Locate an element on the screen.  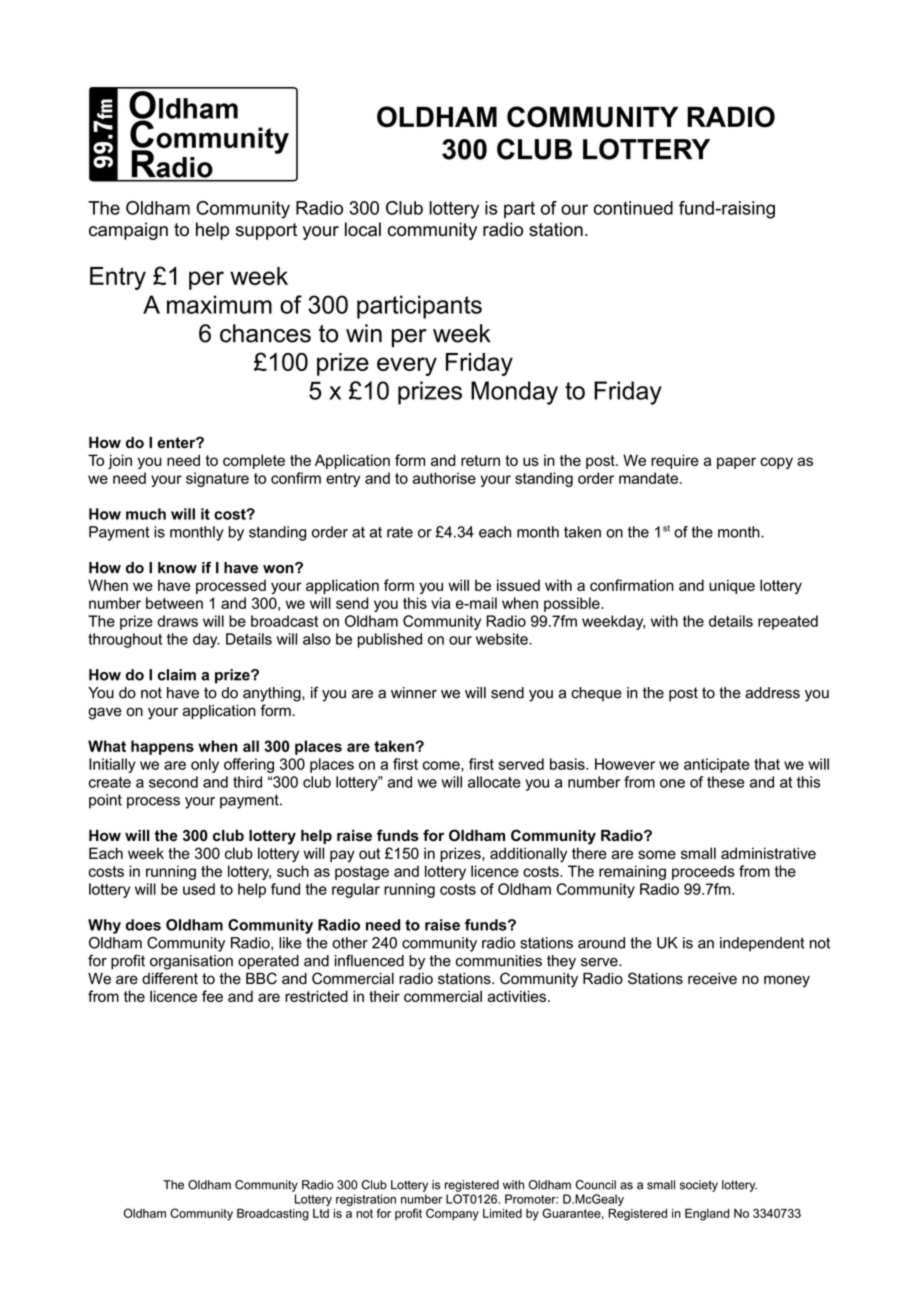
receive is located at coordinates (712, 979).
